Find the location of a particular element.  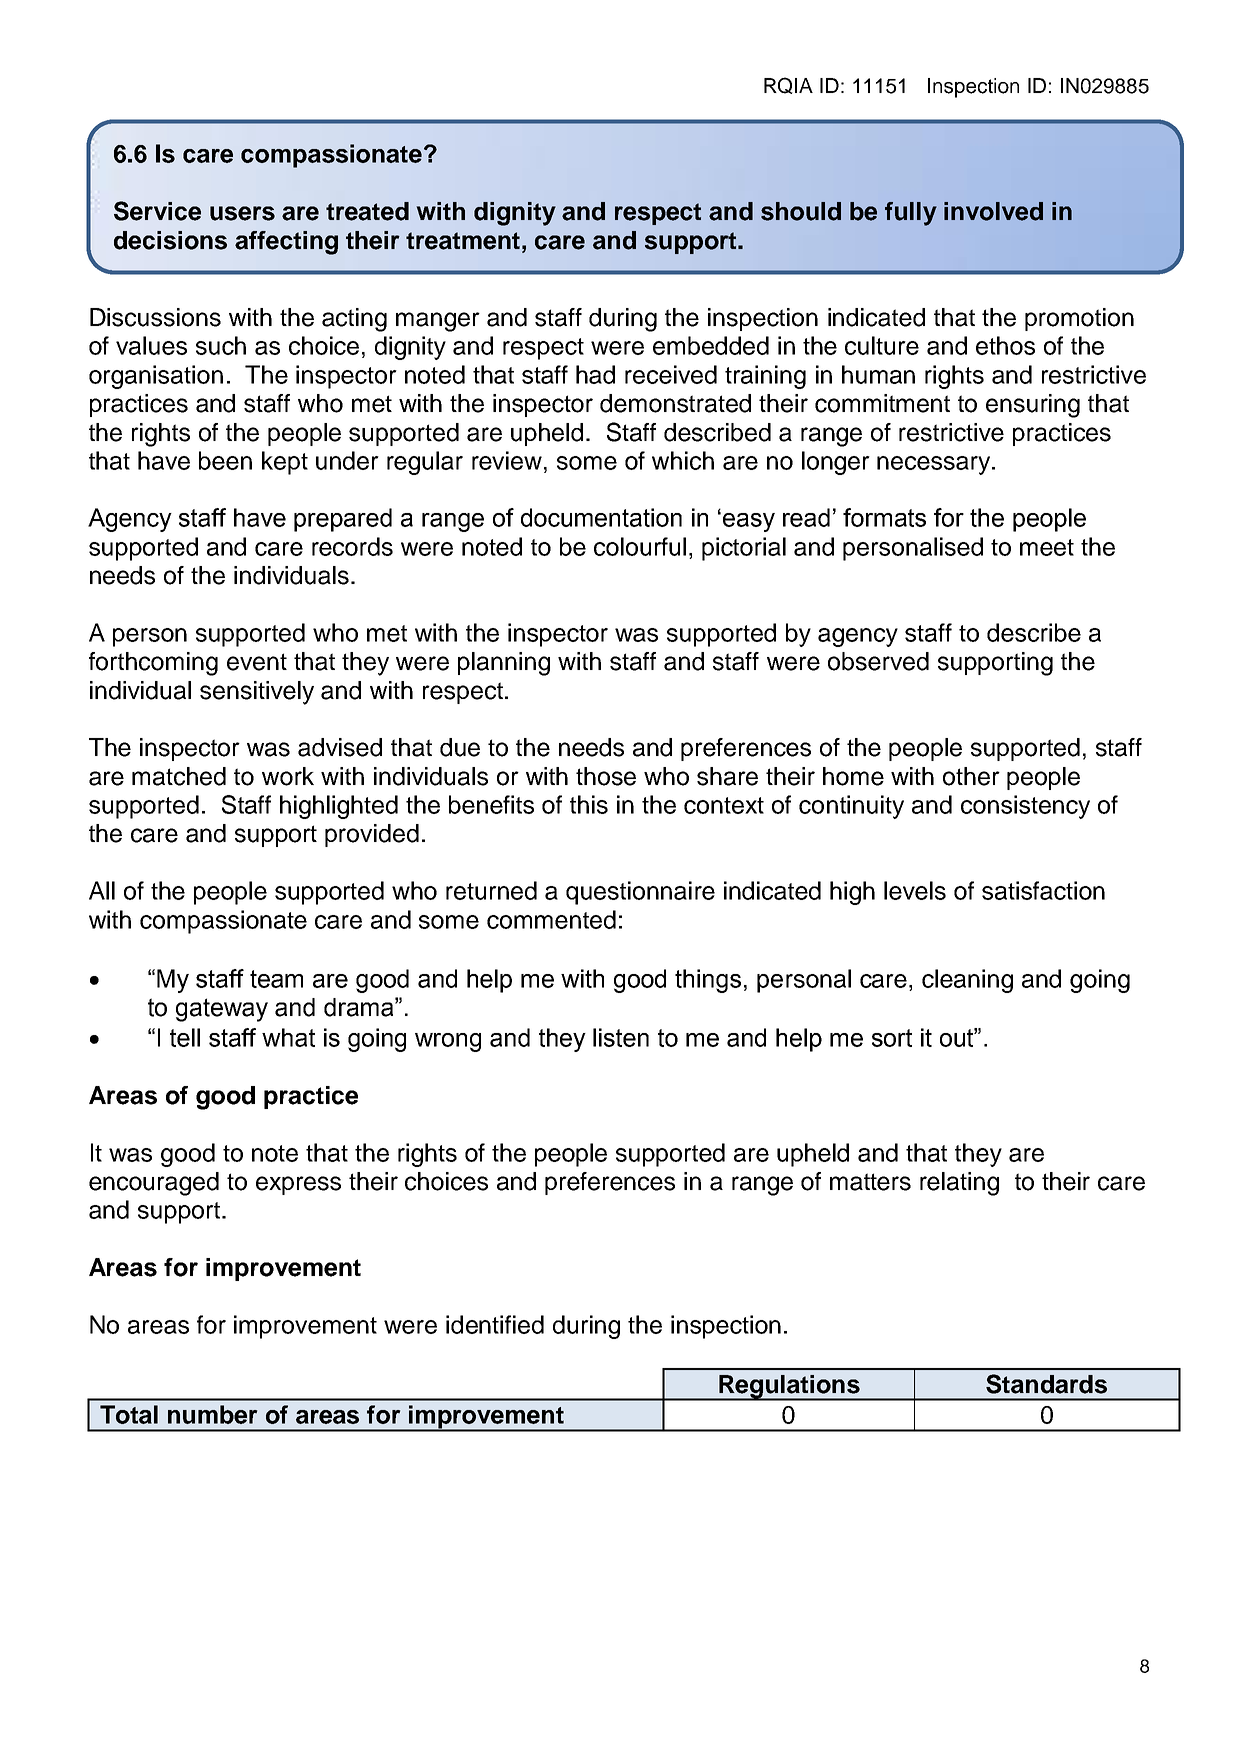

matched is located at coordinates (179, 776).
